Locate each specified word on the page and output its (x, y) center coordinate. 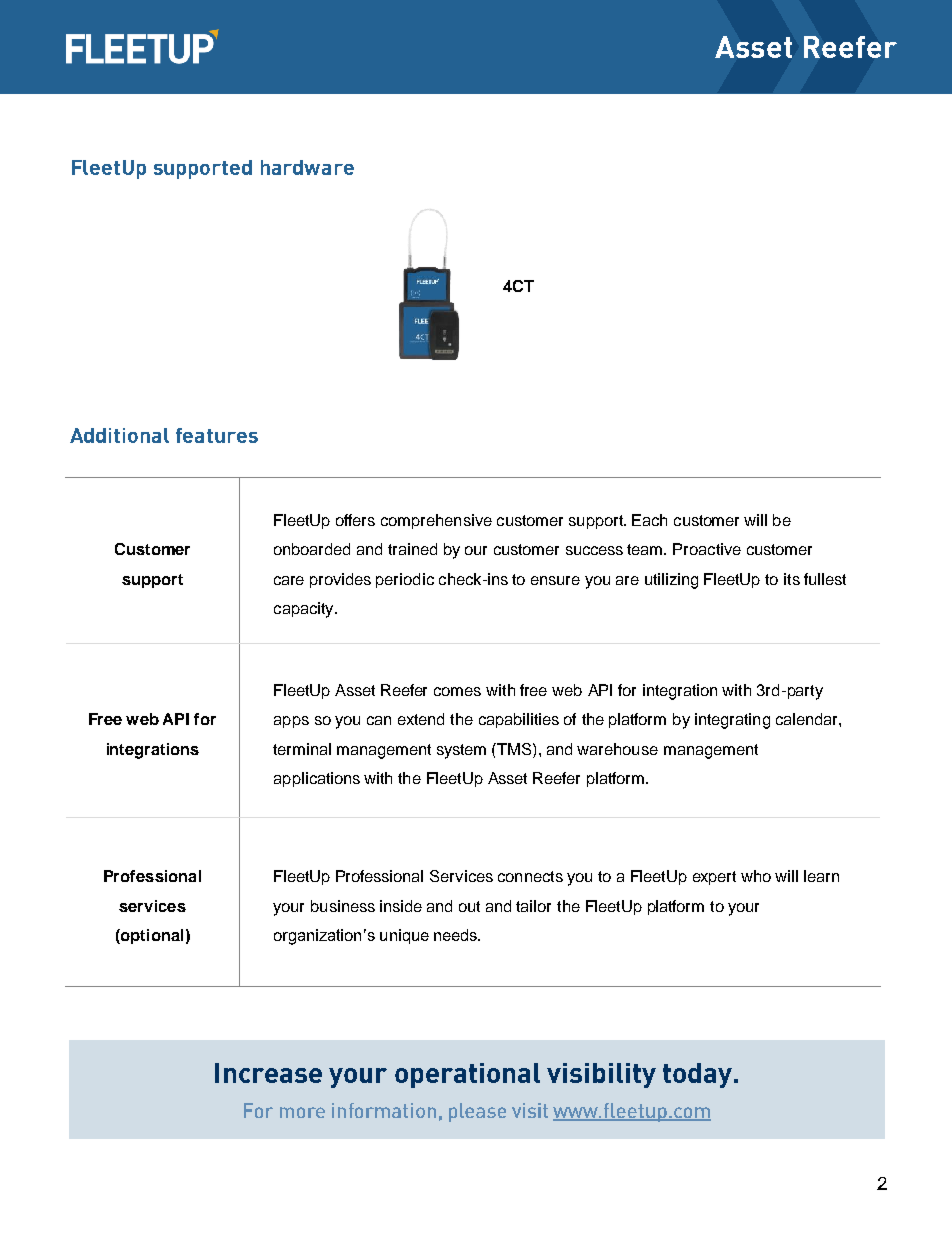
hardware (307, 167)
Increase (268, 1073)
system (461, 751)
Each (649, 520)
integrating (732, 721)
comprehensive (436, 521)
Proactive (707, 549)
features (217, 435)
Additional (119, 435)
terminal (302, 749)
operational (467, 1075)
